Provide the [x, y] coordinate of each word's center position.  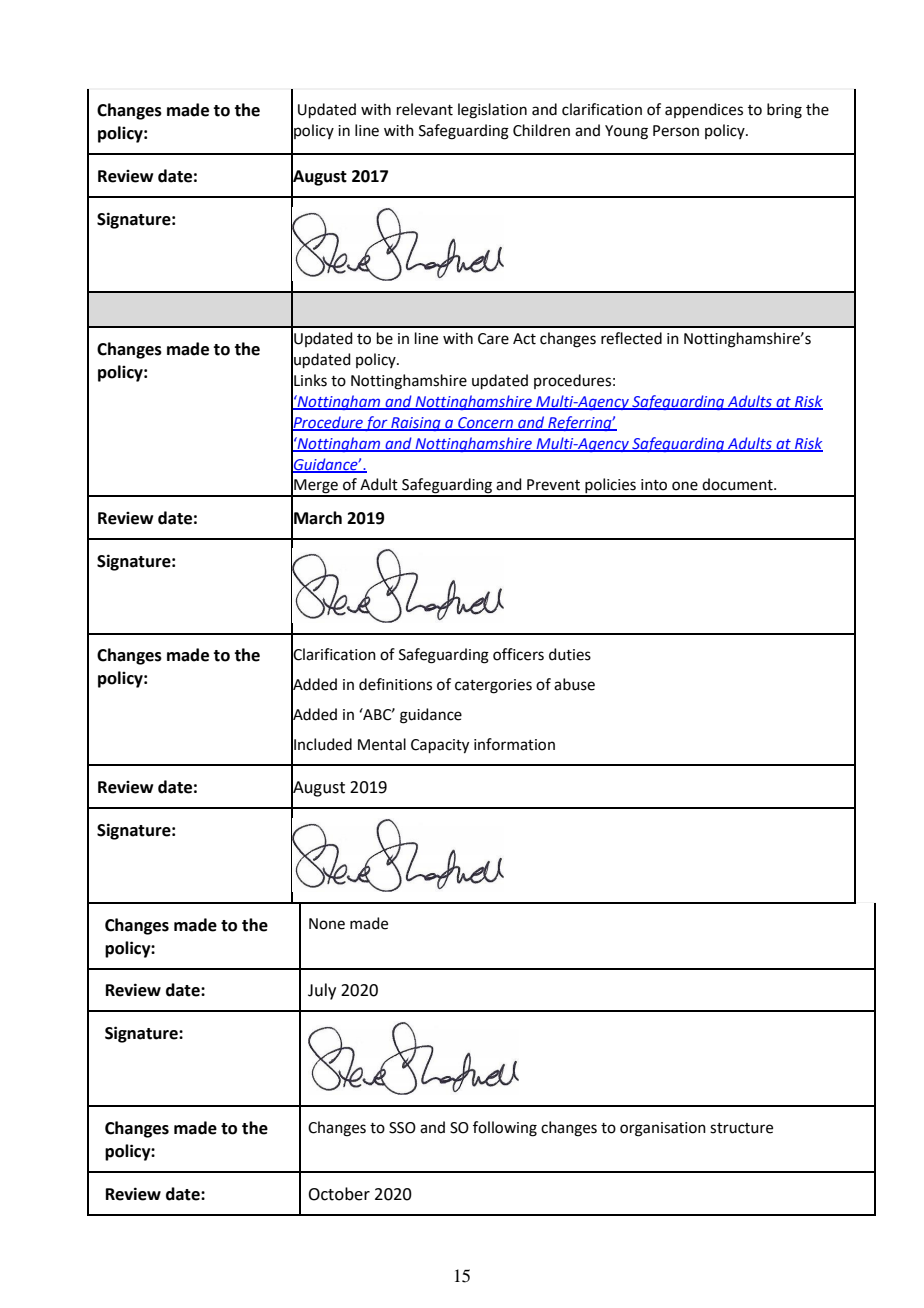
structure [741, 1128]
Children [541, 130]
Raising [416, 424]
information [514, 744]
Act [524, 339]
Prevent [553, 485]
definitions [395, 684]
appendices [704, 110]
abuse [574, 684]
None [327, 924]
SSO [402, 1128]
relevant [425, 109]
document [738, 484]
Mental [382, 744]
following [505, 1129]
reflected [631, 338]
